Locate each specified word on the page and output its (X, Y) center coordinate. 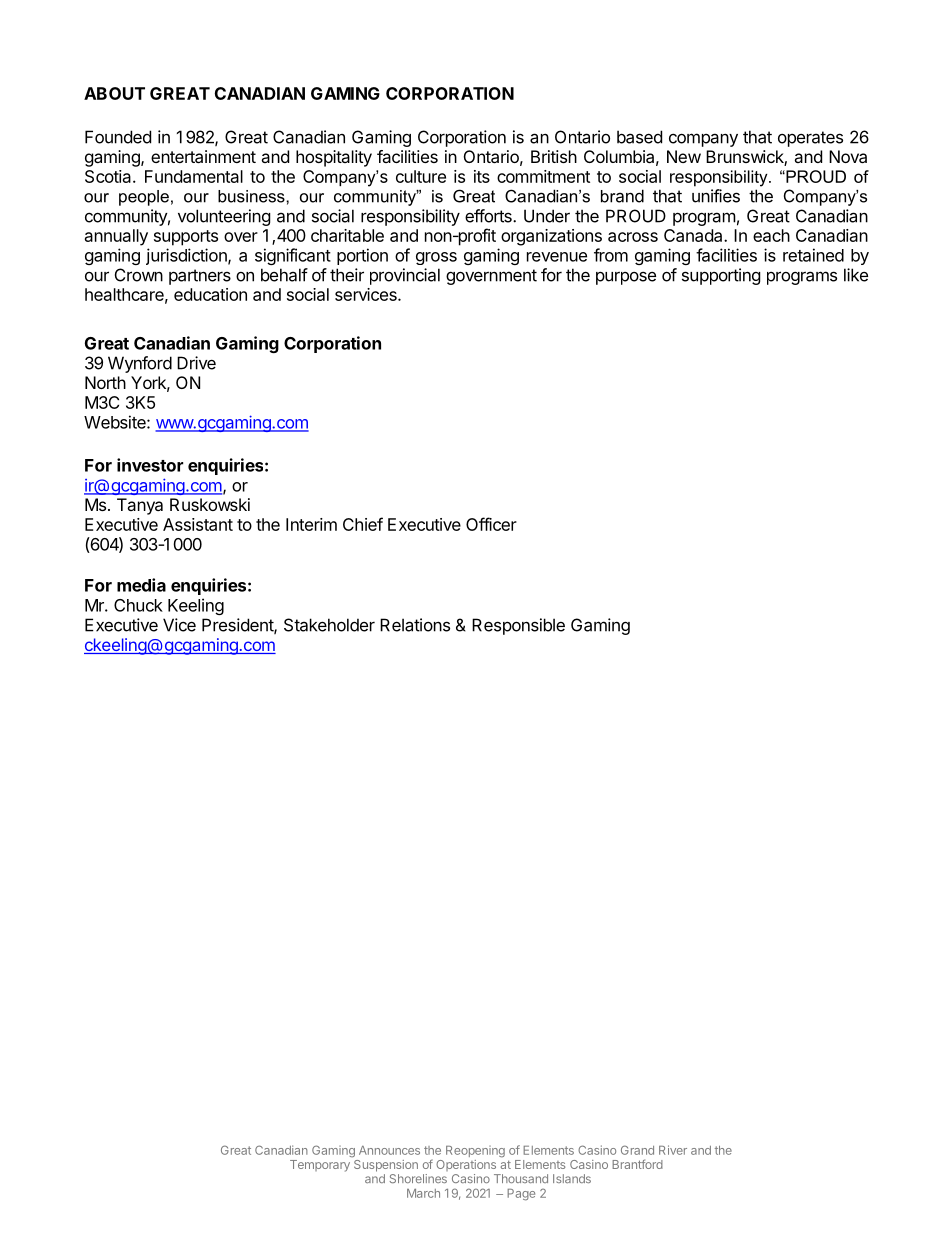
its (482, 176)
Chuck (138, 605)
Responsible (518, 626)
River (673, 1150)
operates (810, 139)
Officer (491, 524)
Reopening (475, 1152)
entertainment (203, 156)
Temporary (320, 1166)
